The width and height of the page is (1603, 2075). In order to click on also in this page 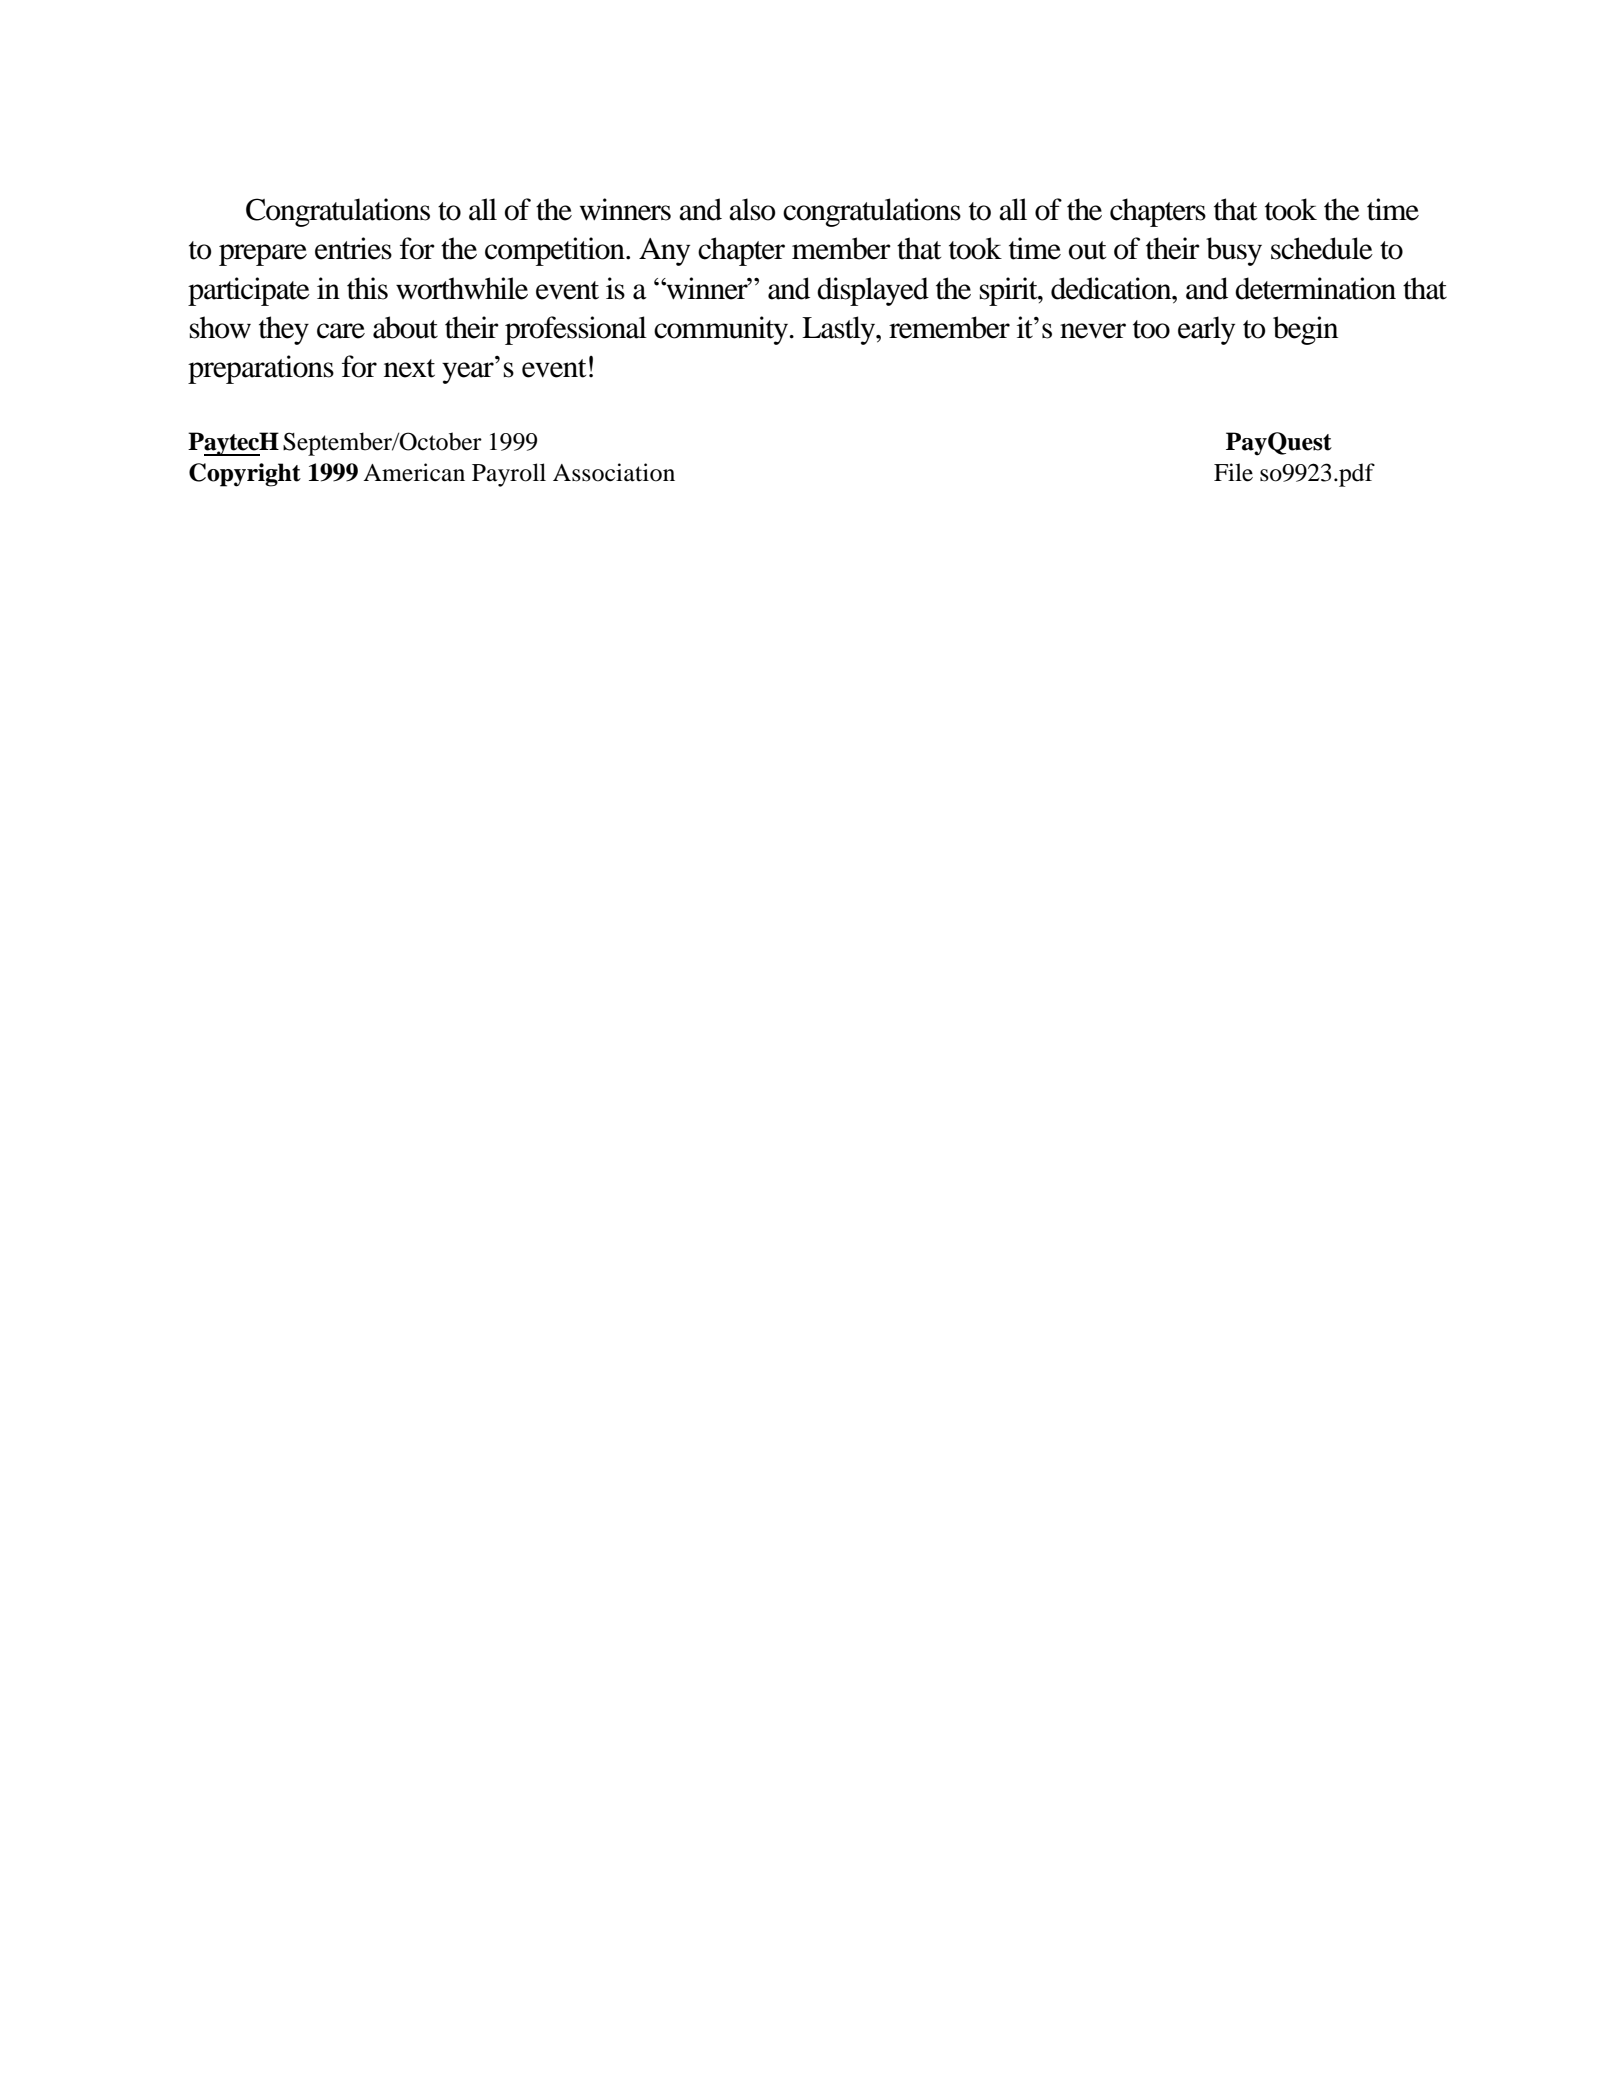, I will do `click(752, 209)`.
